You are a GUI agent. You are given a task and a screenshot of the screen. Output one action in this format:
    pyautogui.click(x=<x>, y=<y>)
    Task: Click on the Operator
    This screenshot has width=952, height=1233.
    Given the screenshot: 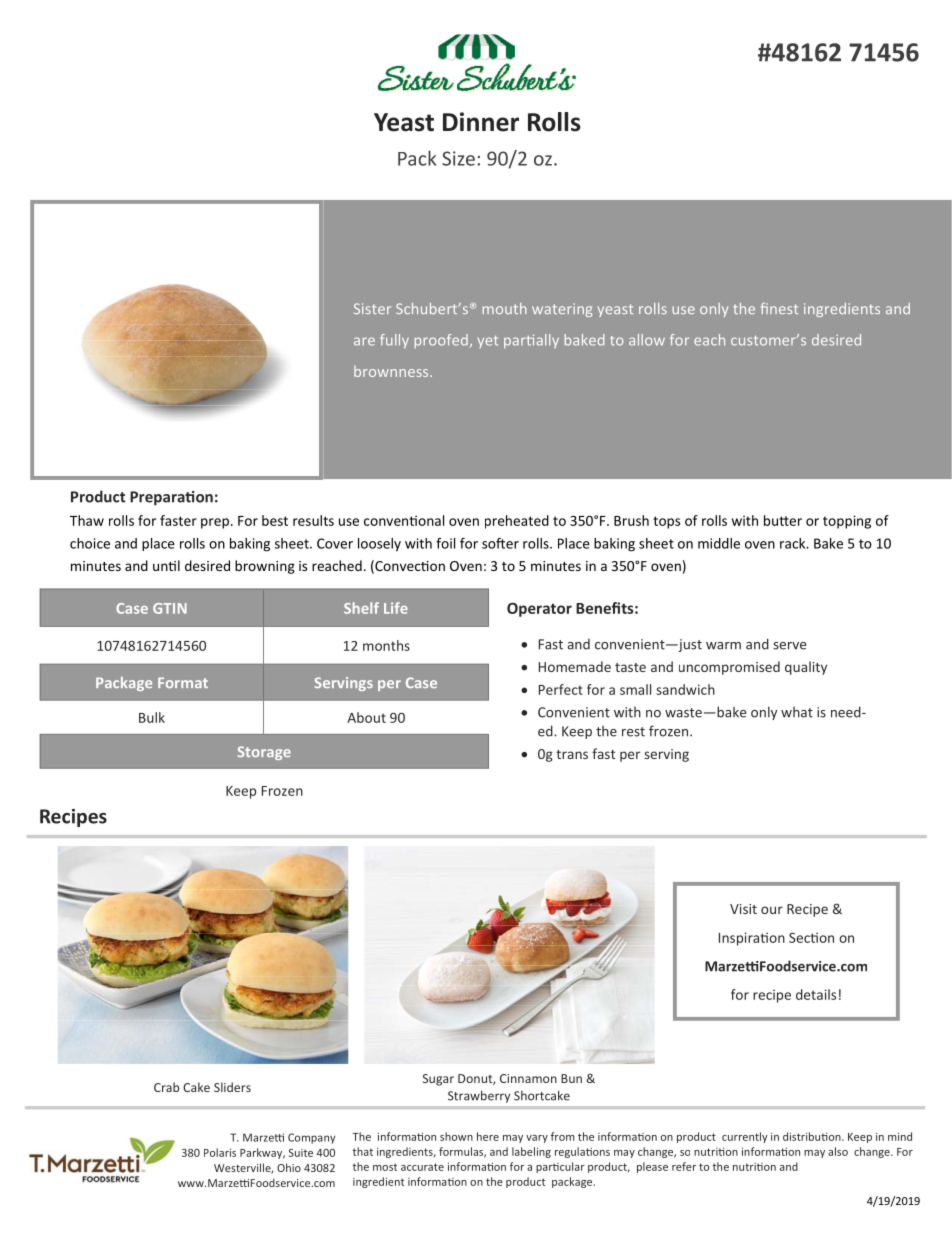 What is the action you would take?
    pyautogui.click(x=539, y=609)
